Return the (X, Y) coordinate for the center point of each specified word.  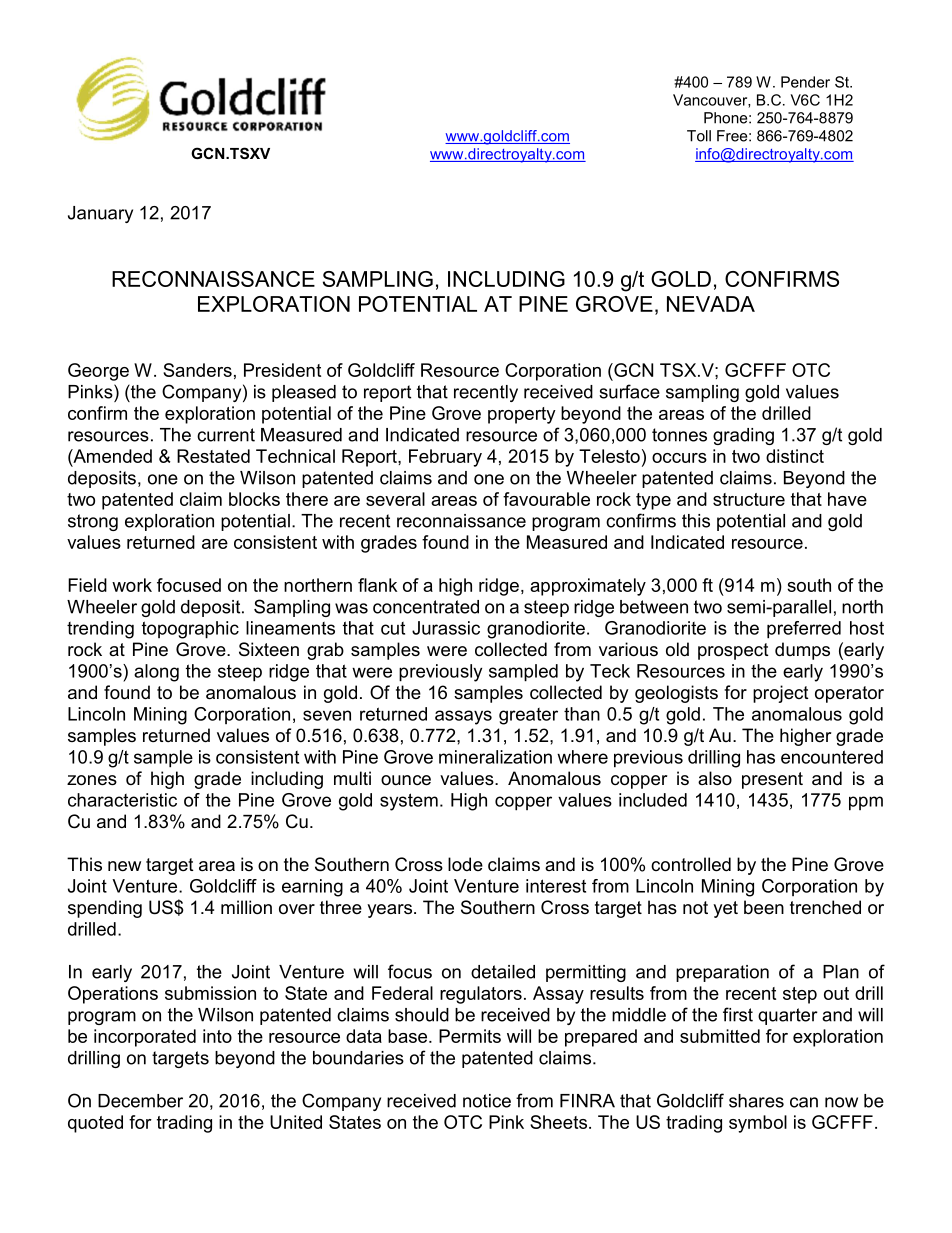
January (100, 214)
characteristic (122, 800)
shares (756, 1101)
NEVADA (711, 304)
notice (487, 1101)
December (140, 1101)
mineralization (495, 757)
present (772, 780)
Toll (699, 136)
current (226, 435)
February (445, 458)
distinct (795, 456)
